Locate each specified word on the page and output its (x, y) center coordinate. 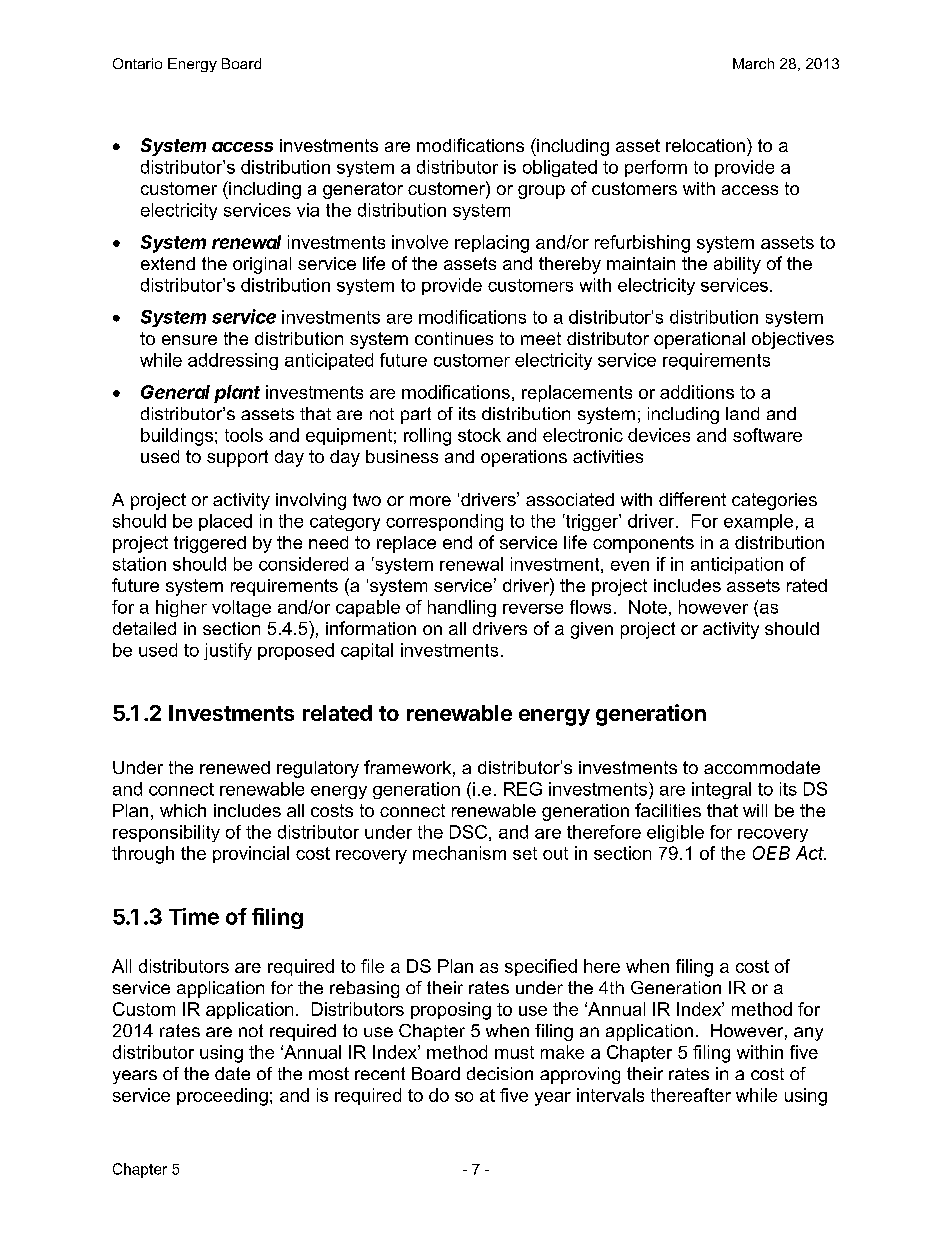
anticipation (737, 565)
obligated (560, 168)
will (755, 810)
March (753, 63)
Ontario (137, 63)
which (183, 810)
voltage (241, 608)
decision (500, 1073)
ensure (189, 340)
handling (462, 608)
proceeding (222, 1097)
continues (454, 338)
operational (699, 340)
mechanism (459, 853)
